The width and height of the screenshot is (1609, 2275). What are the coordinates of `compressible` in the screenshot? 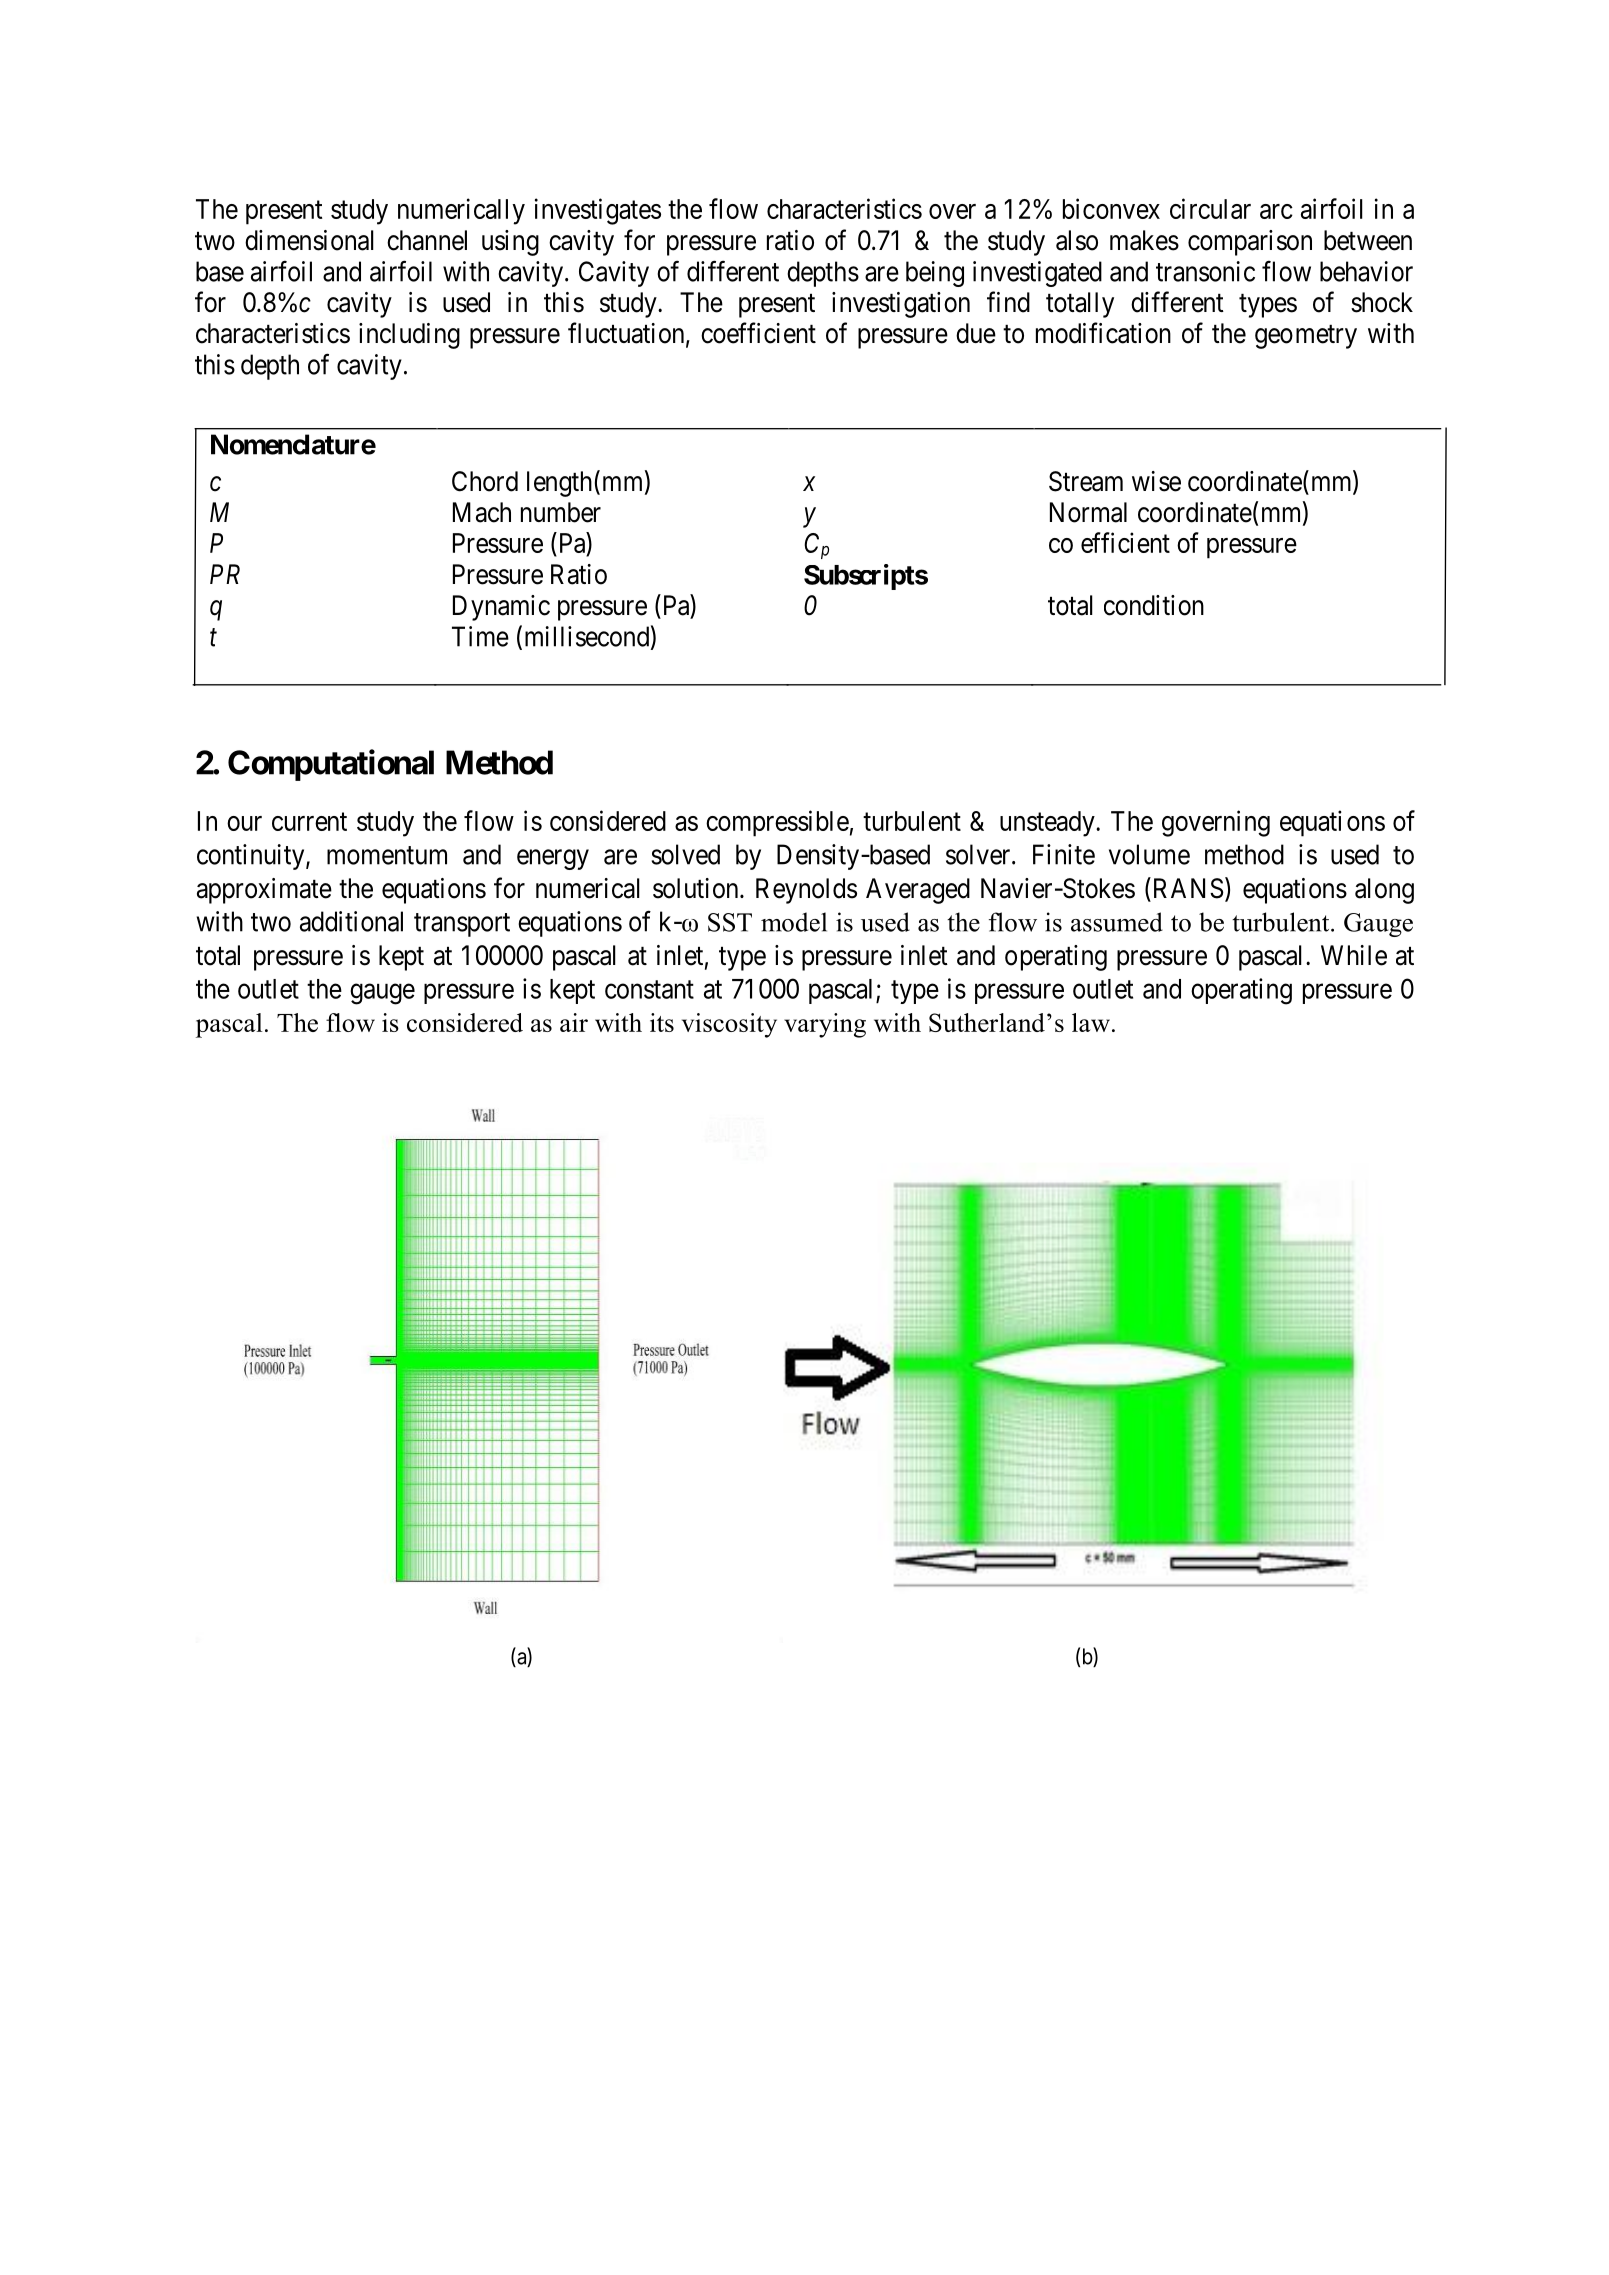 It's located at (777, 823).
